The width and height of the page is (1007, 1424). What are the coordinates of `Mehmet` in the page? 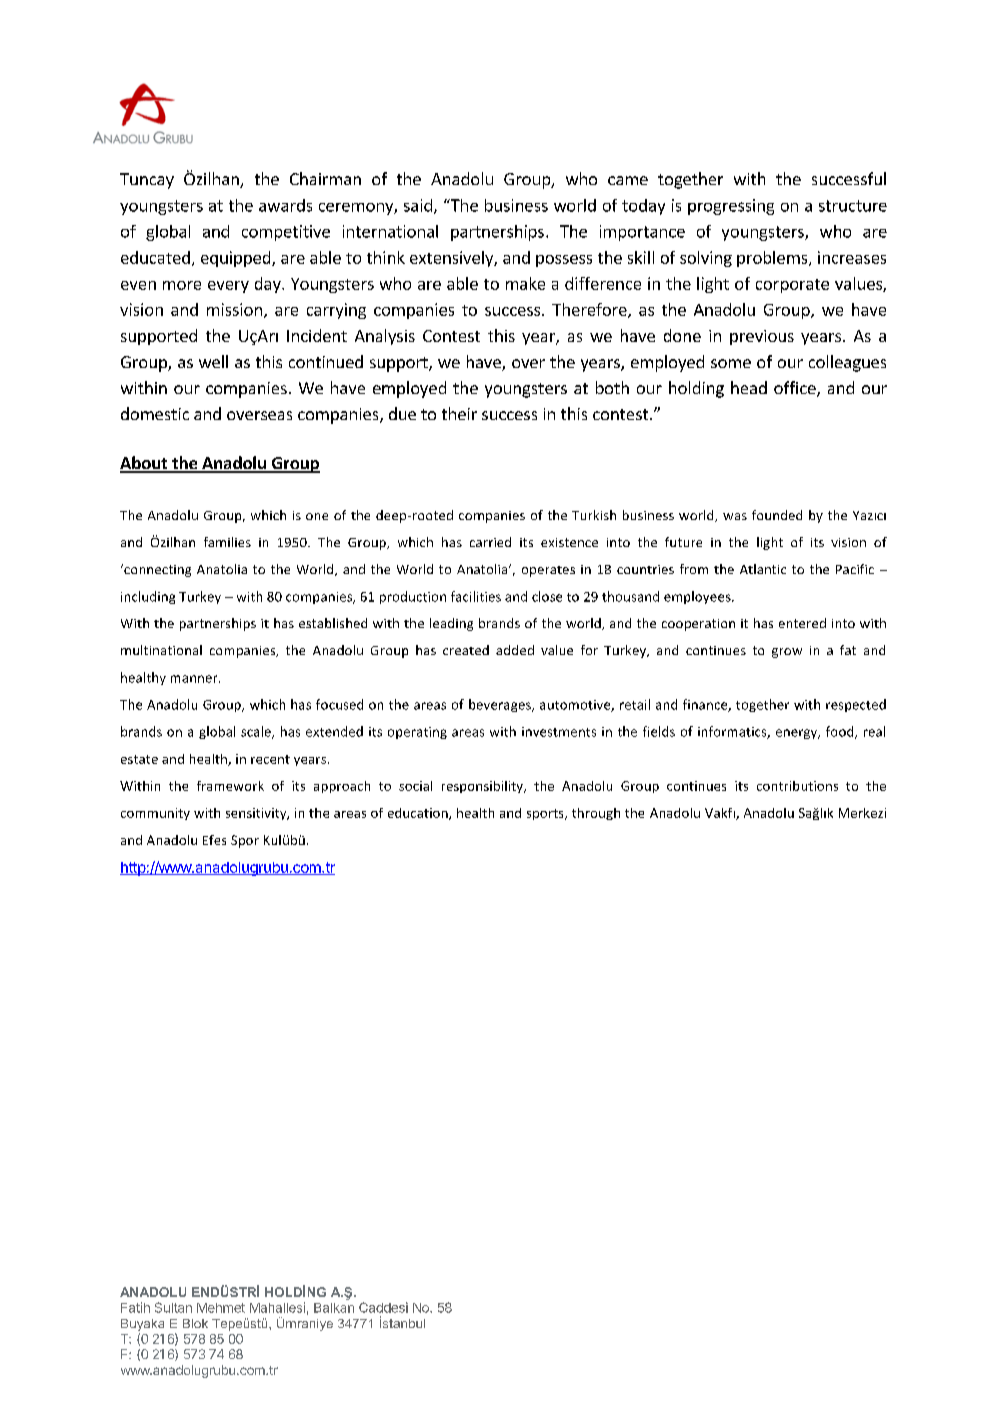 It's located at (221, 1308).
